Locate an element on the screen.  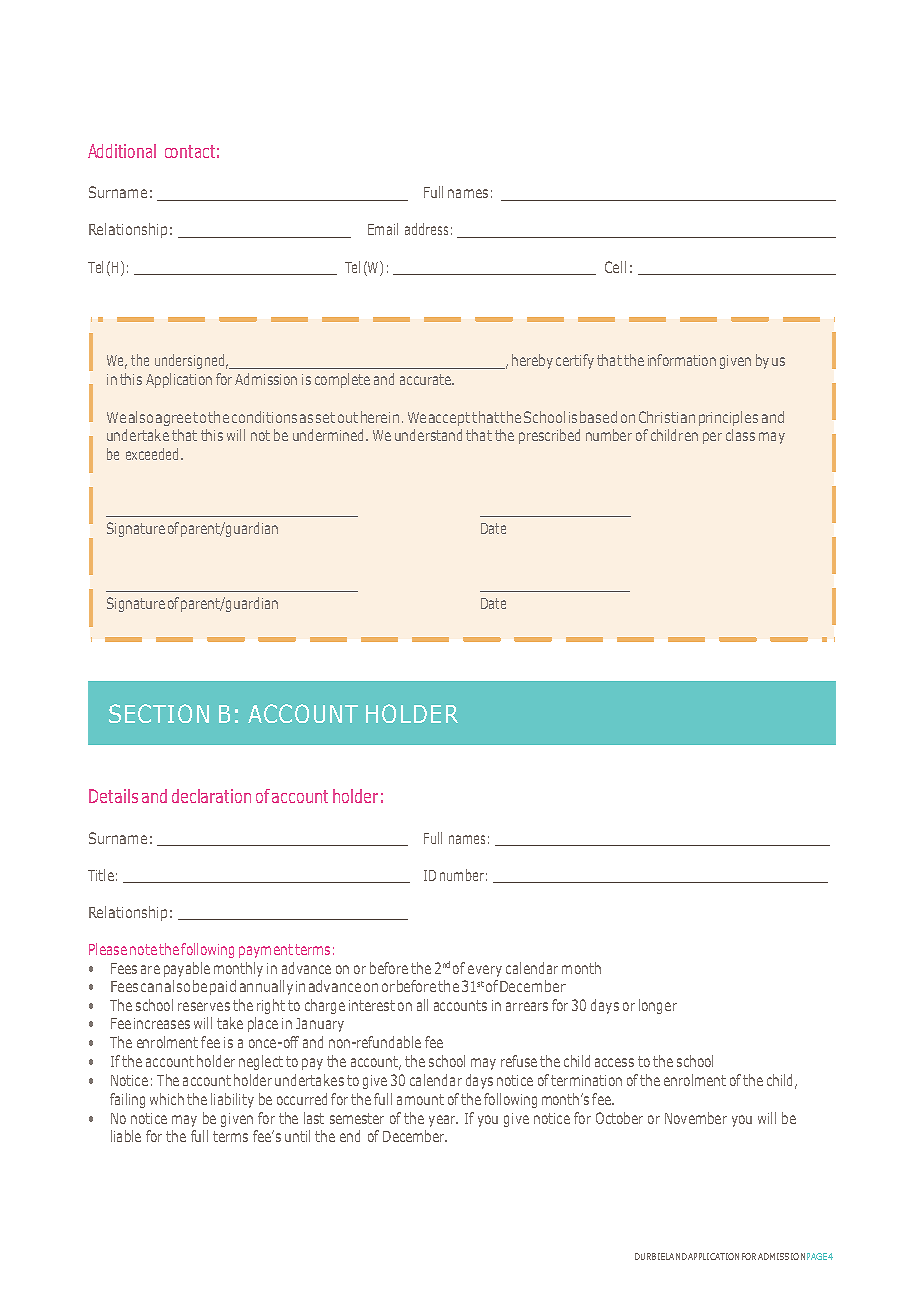
address is located at coordinates (426, 229).
